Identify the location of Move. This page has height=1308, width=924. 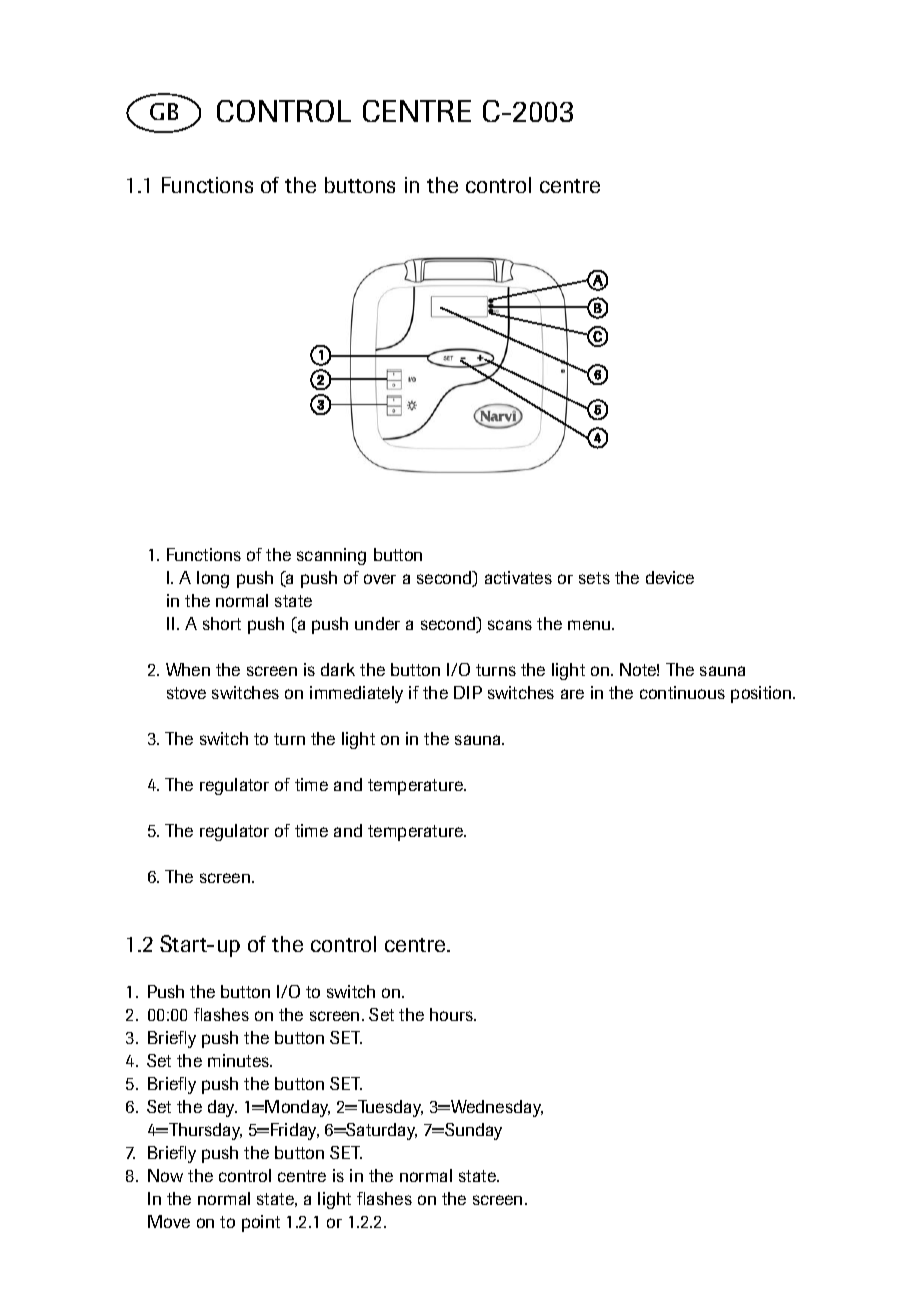
(169, 1221).
